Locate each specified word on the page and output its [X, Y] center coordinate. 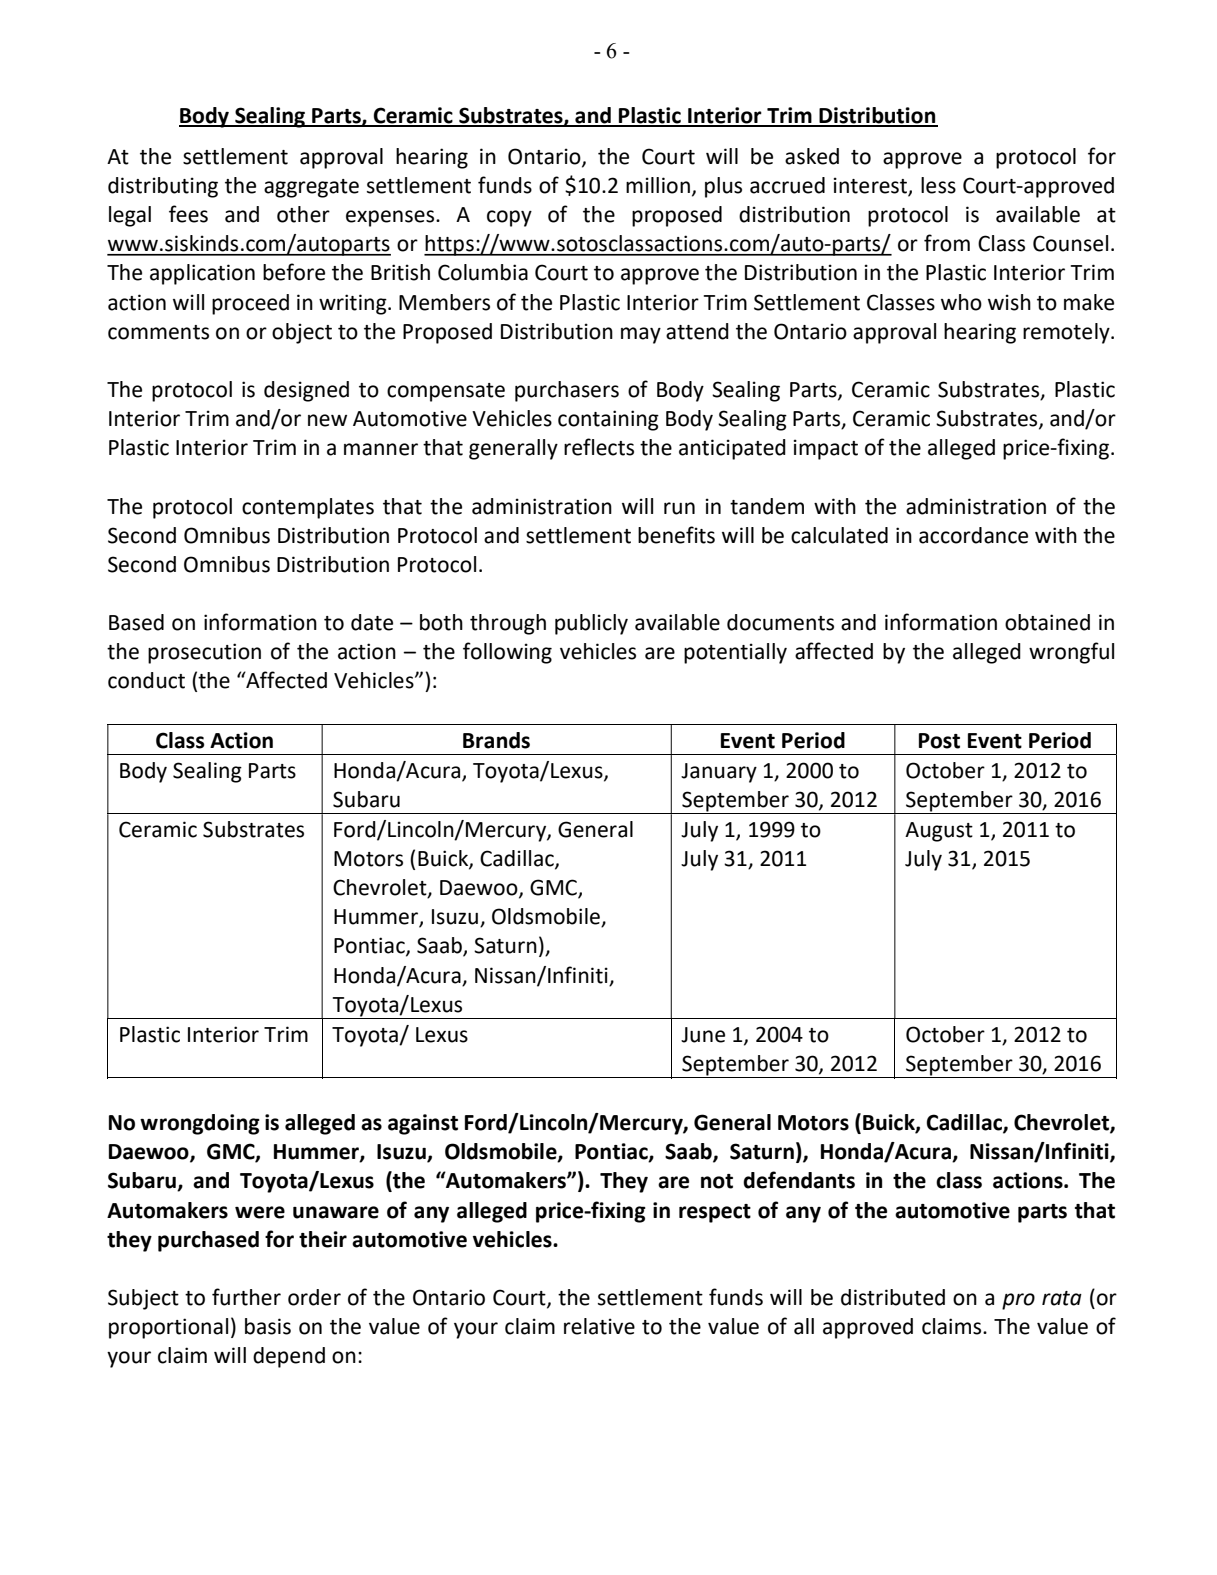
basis [268, 1326]
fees [188, 214]
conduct [146, 680]
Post [939, 741]
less [938, 185]
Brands [496, 740]
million [658, 185]
